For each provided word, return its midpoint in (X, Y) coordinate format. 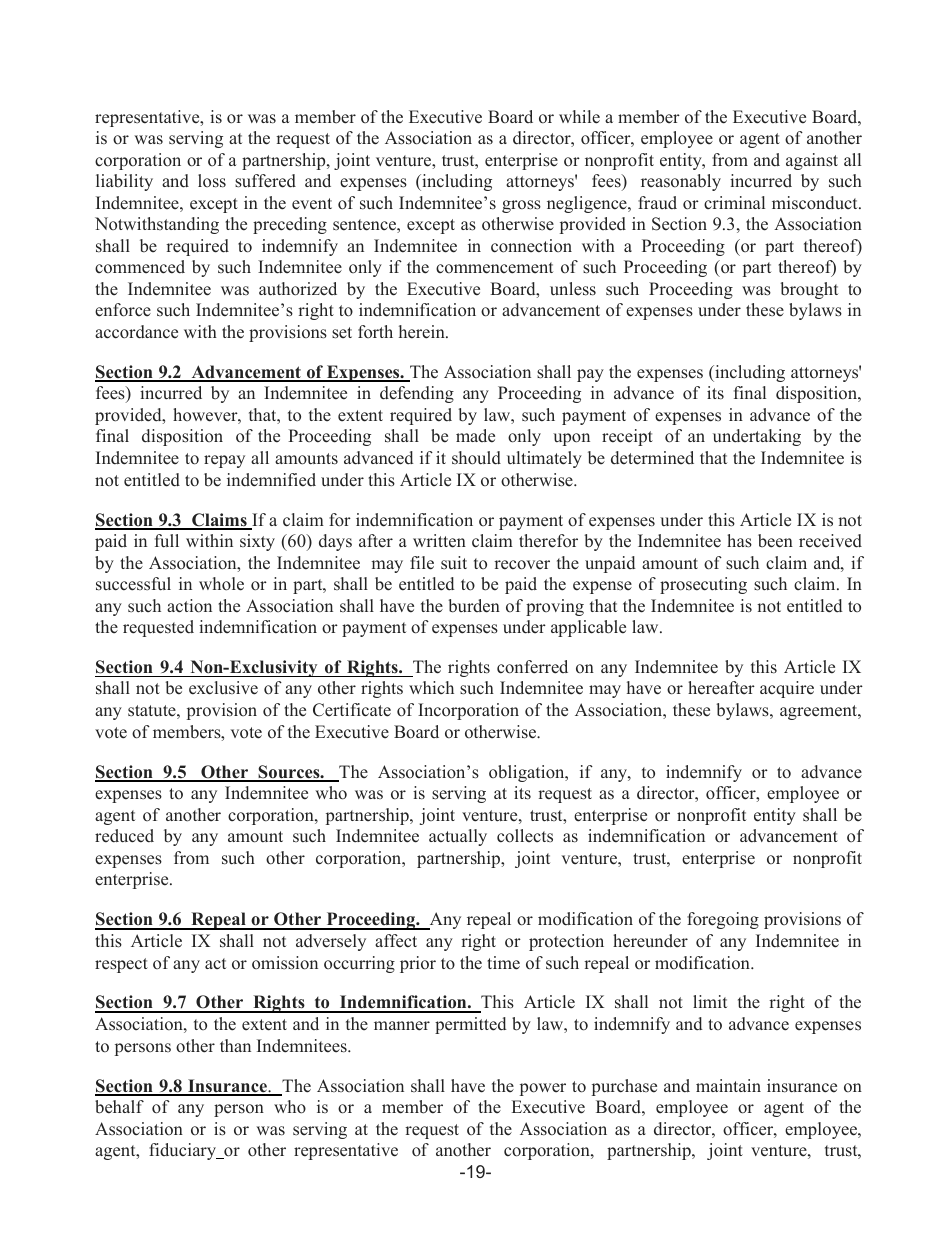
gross (521, 206)
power (543, 1089)
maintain (728, 1085)
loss (212, 181)
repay (224, 461)
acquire (787, 689)
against (812, 161)
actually (458, 837)
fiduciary (184, 1151)
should (476, 458)
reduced (124, 836)
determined (652, 458)
